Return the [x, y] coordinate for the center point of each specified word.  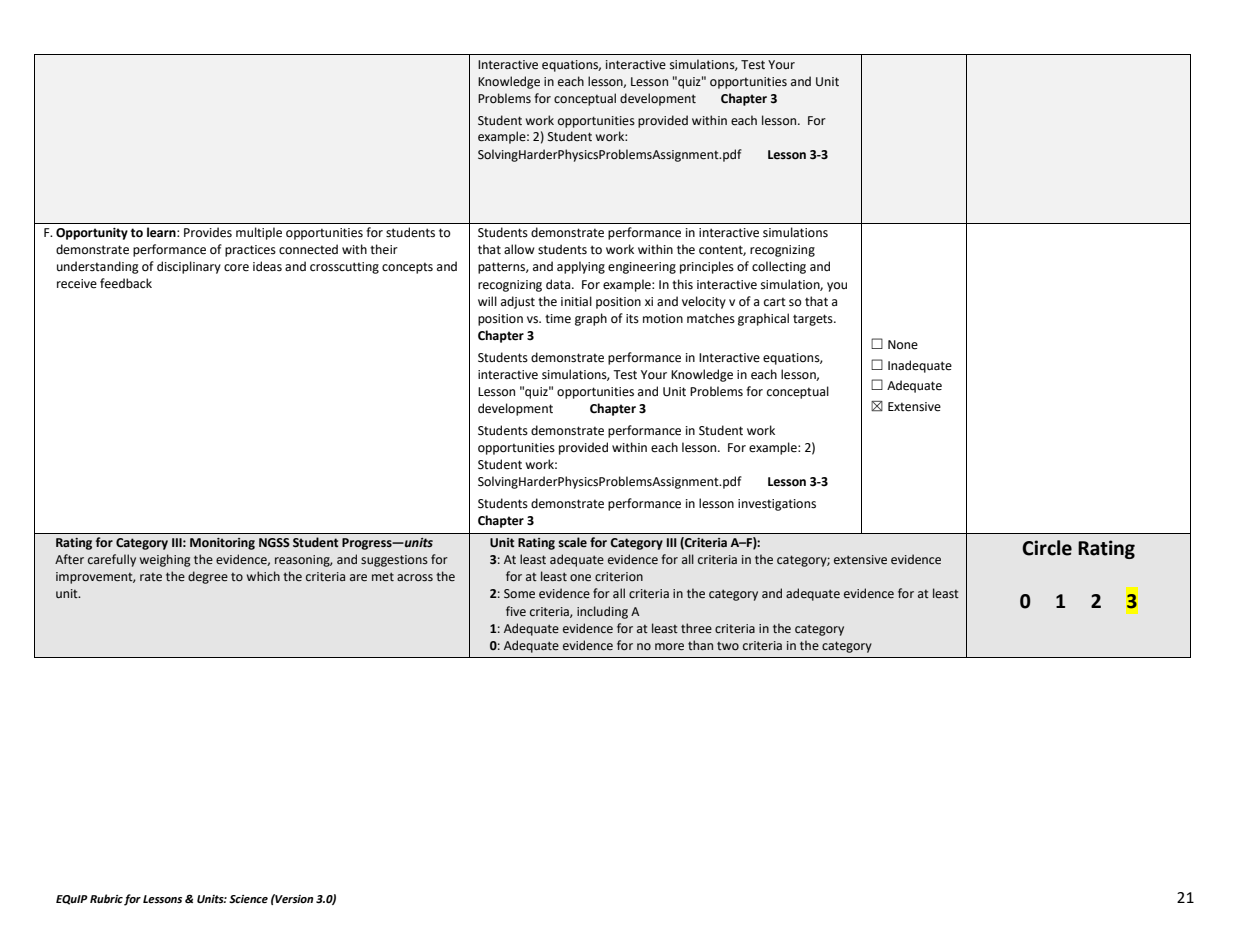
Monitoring [222, 544]
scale [572, 542]
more [669, 647]
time [558, 319]
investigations [777, 505]
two [728, 645]
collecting [779, 267]
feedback [126, 283]
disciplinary [189, 267]
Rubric [106, 898]
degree [208, 577]
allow [519, 249]
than [700, 645]
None [903, 345]
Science [248, 899]
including [602, 612]
